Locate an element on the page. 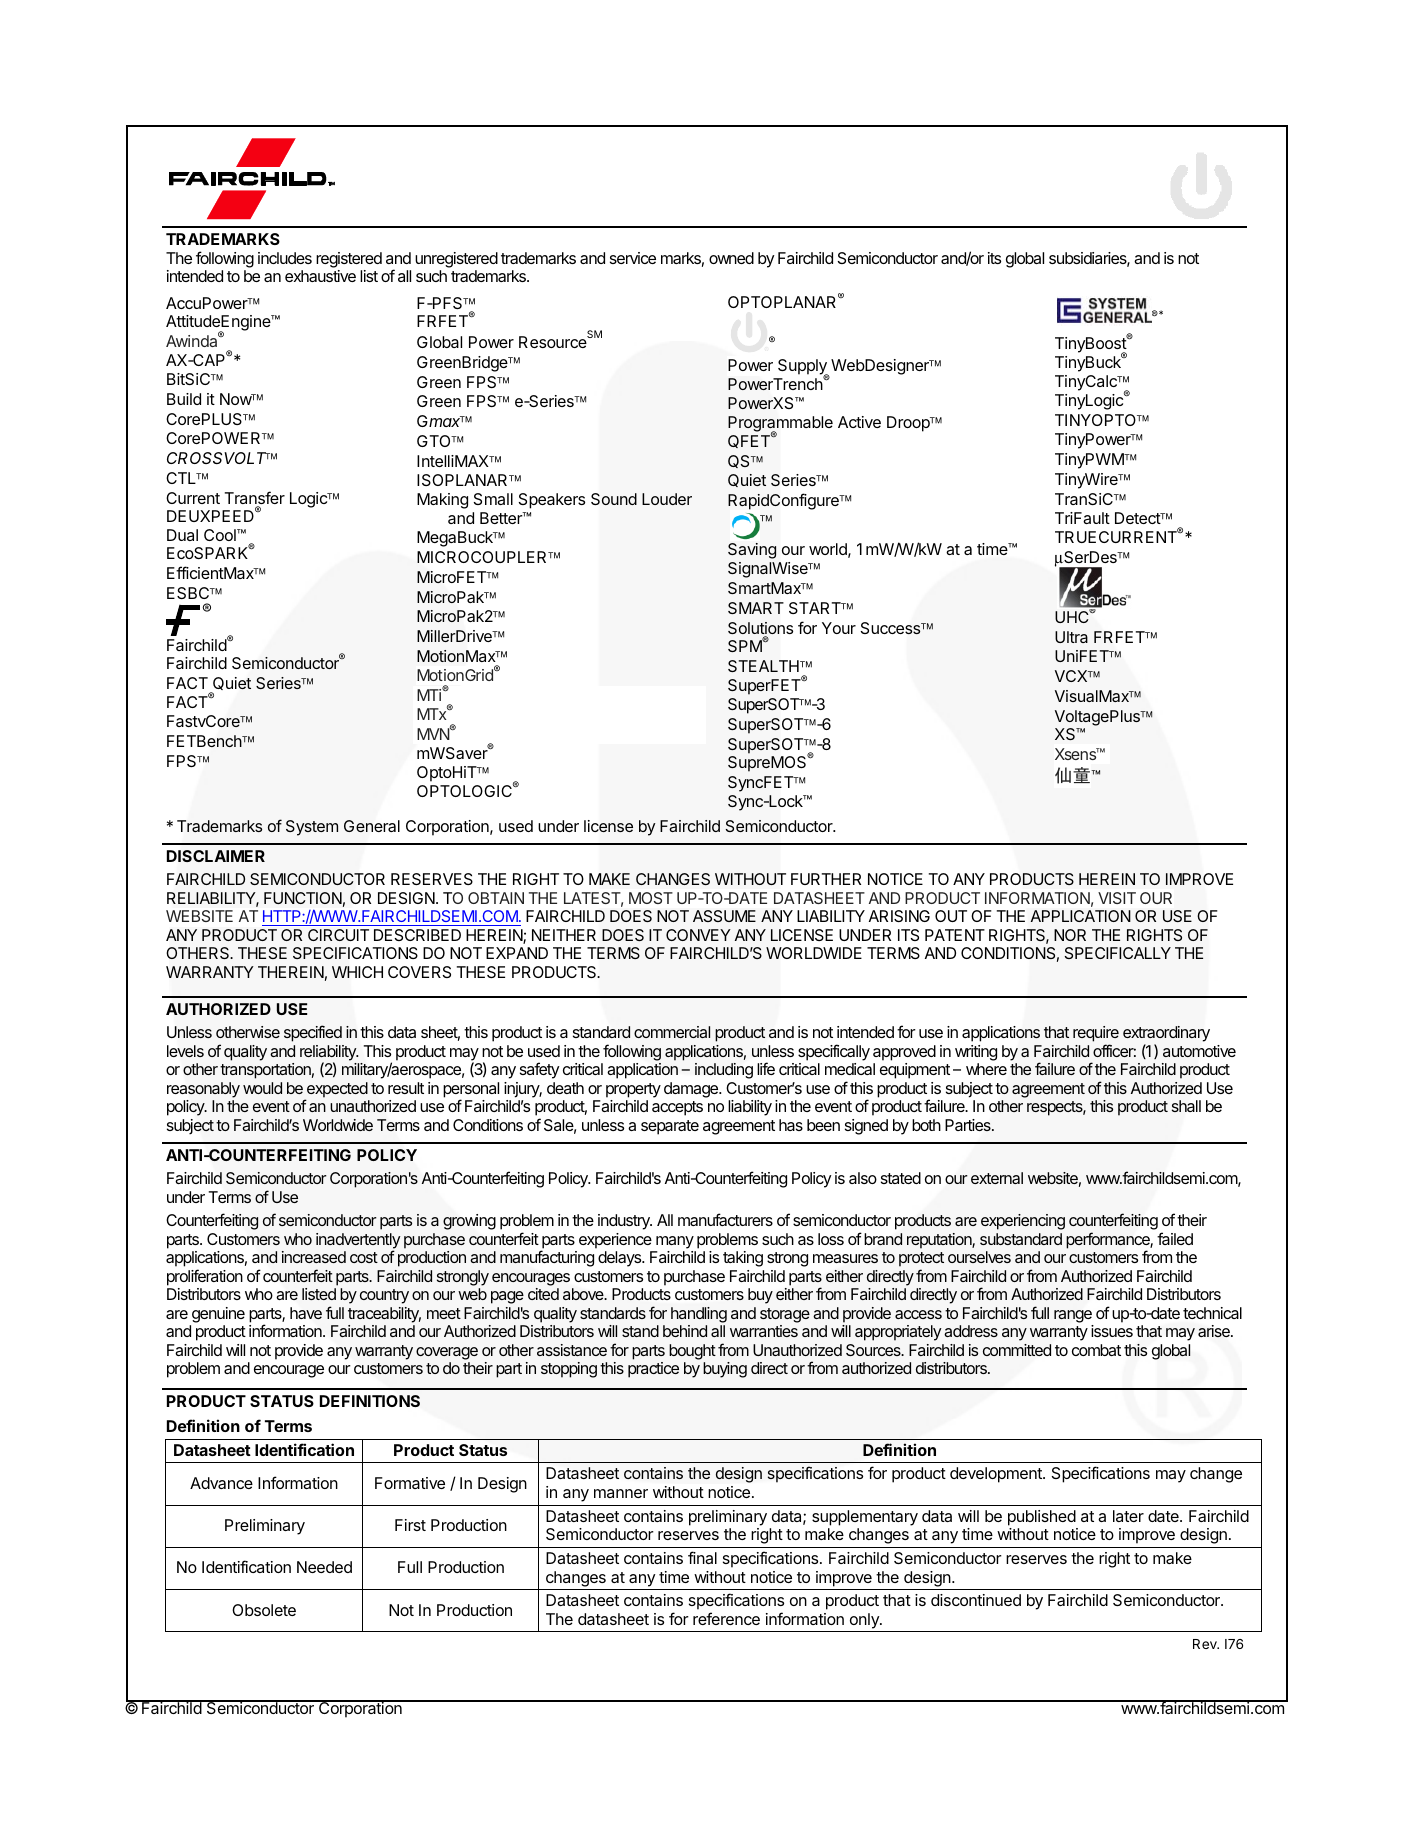  Ultra is located at coordinates (1071, 637).
